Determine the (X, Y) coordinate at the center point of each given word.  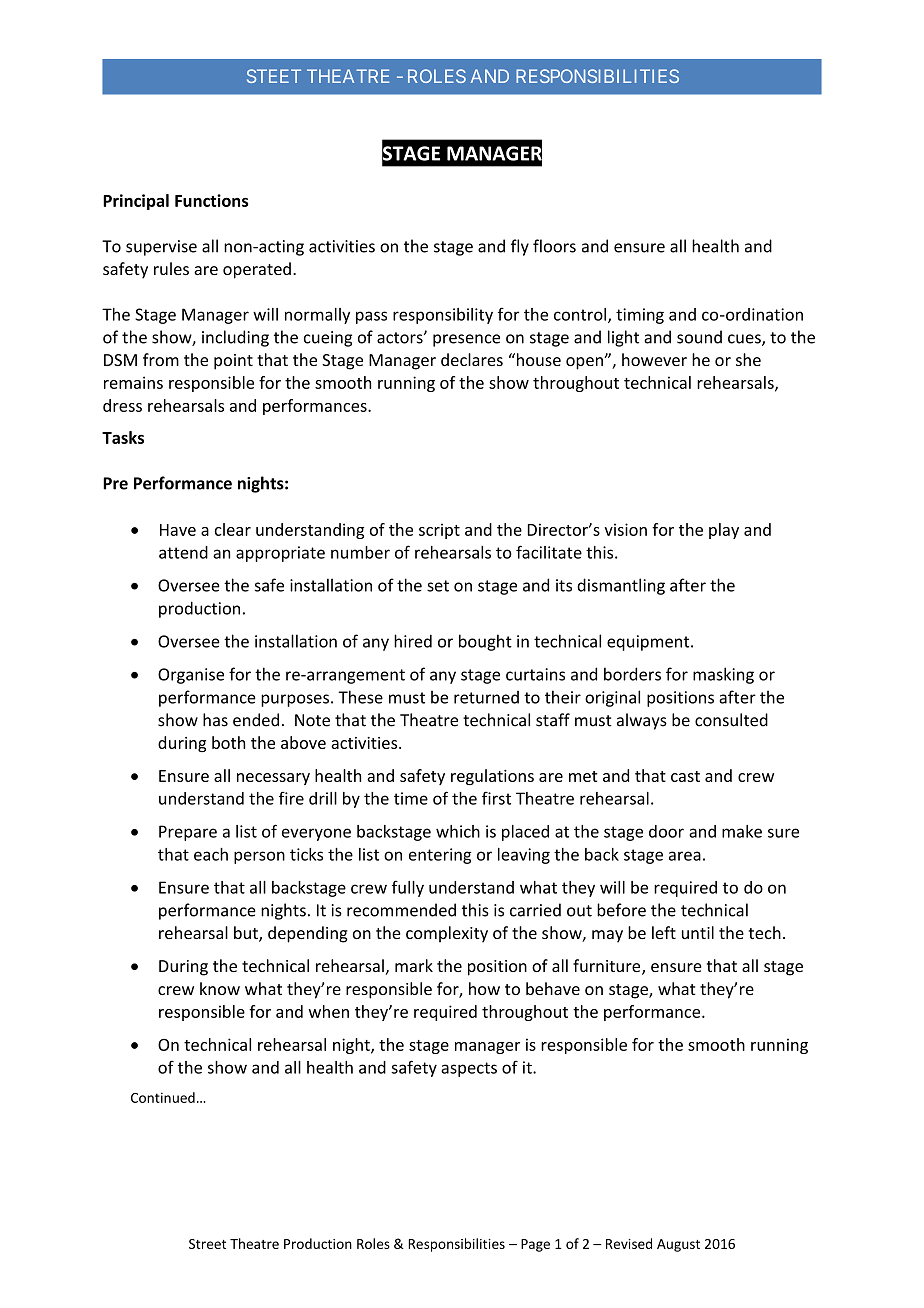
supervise (161, 248)
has (215, 720)
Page (535, 1245)
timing (640, 316)
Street (207, 1244)
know (220, 988)
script (439, 531)
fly (520, 247)
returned (486, 697)
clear (233, 529)
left (664, 932)
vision (625, 529)
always (642, 721)
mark (414, 965)
